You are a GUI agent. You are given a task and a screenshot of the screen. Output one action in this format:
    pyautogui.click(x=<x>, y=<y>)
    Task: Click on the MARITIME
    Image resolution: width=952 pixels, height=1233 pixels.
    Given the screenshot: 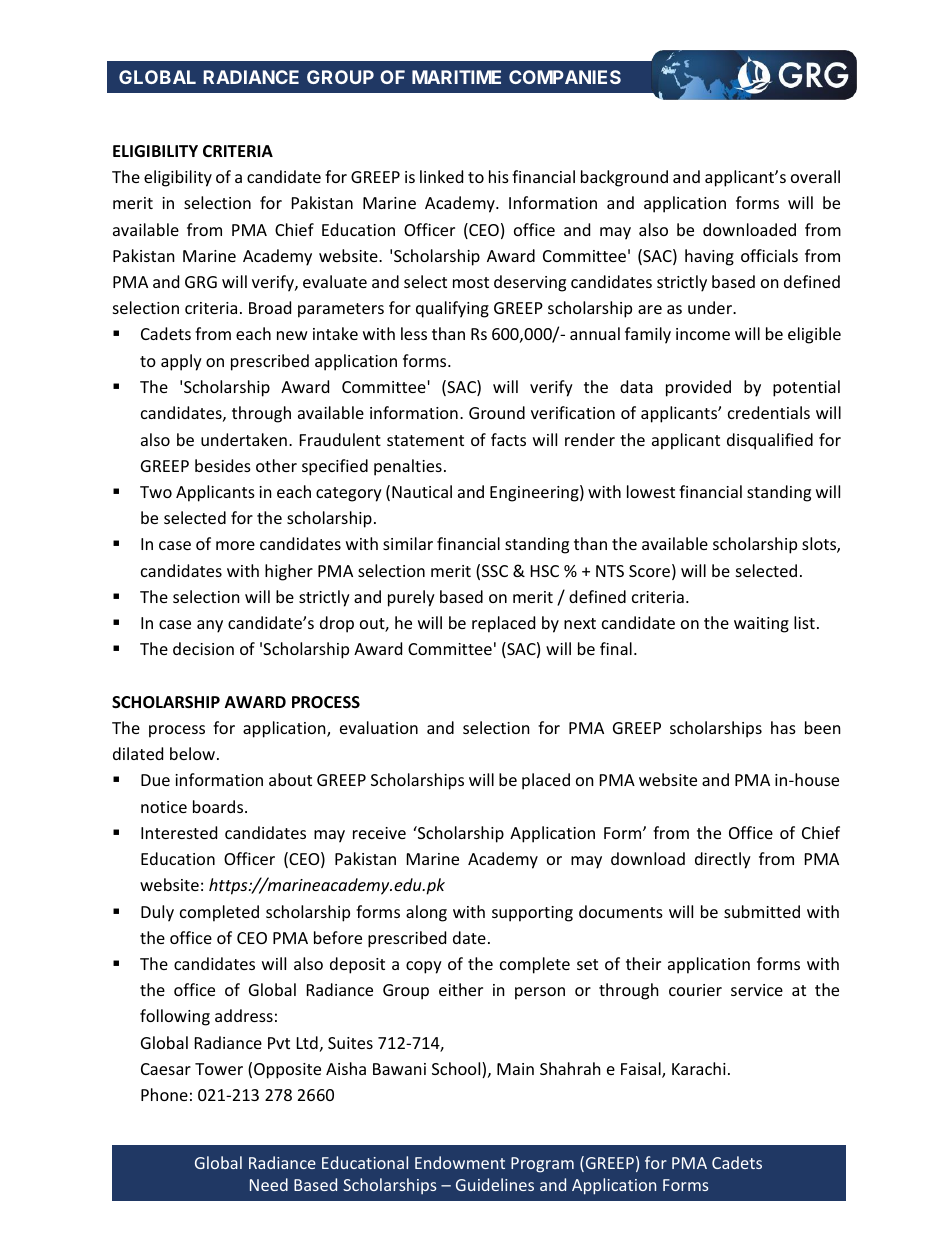 What is the action you would take?
    pyautogui.click(x=456, y=77)
